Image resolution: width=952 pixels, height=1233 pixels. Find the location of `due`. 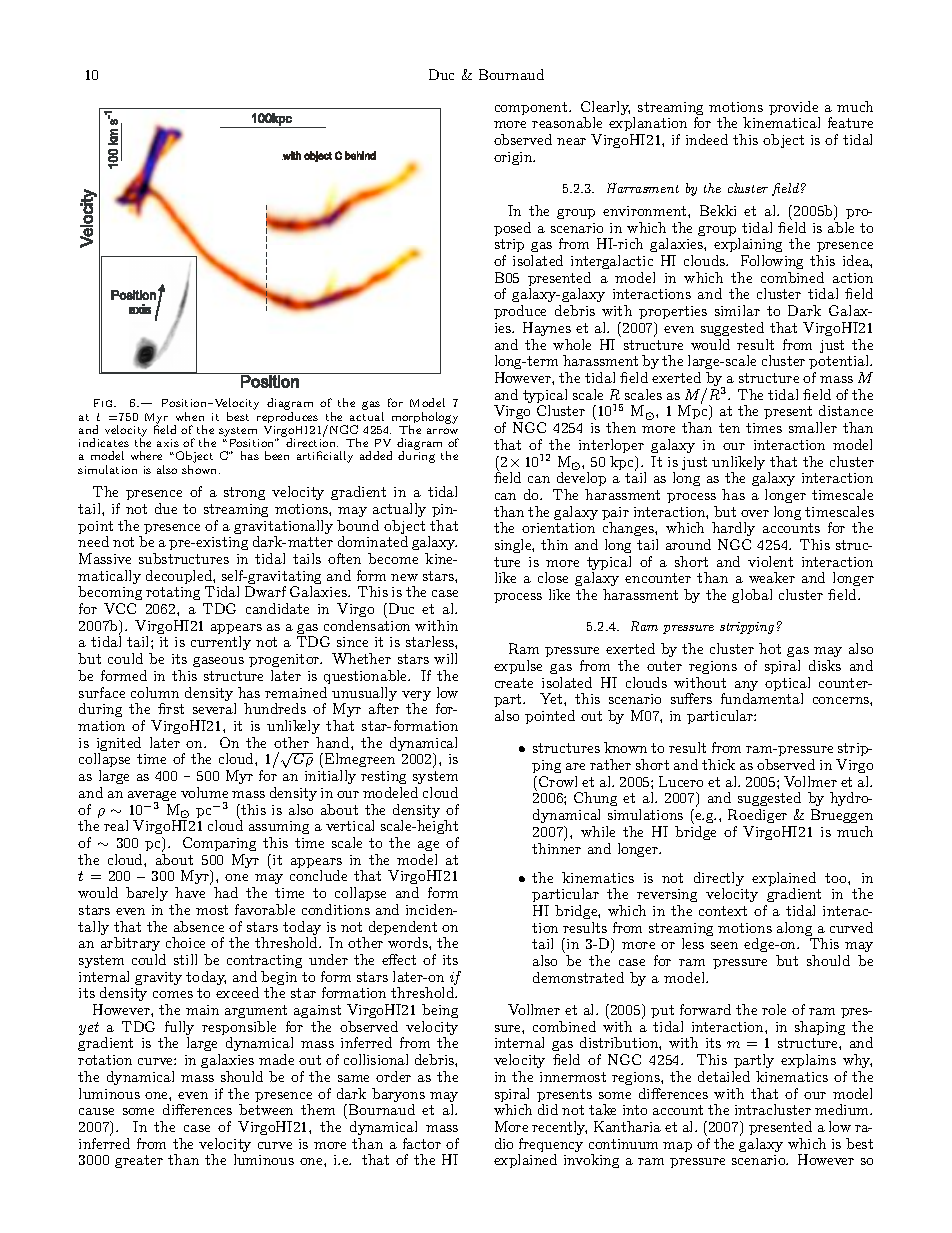

due is located at coordinates (166, 508).
